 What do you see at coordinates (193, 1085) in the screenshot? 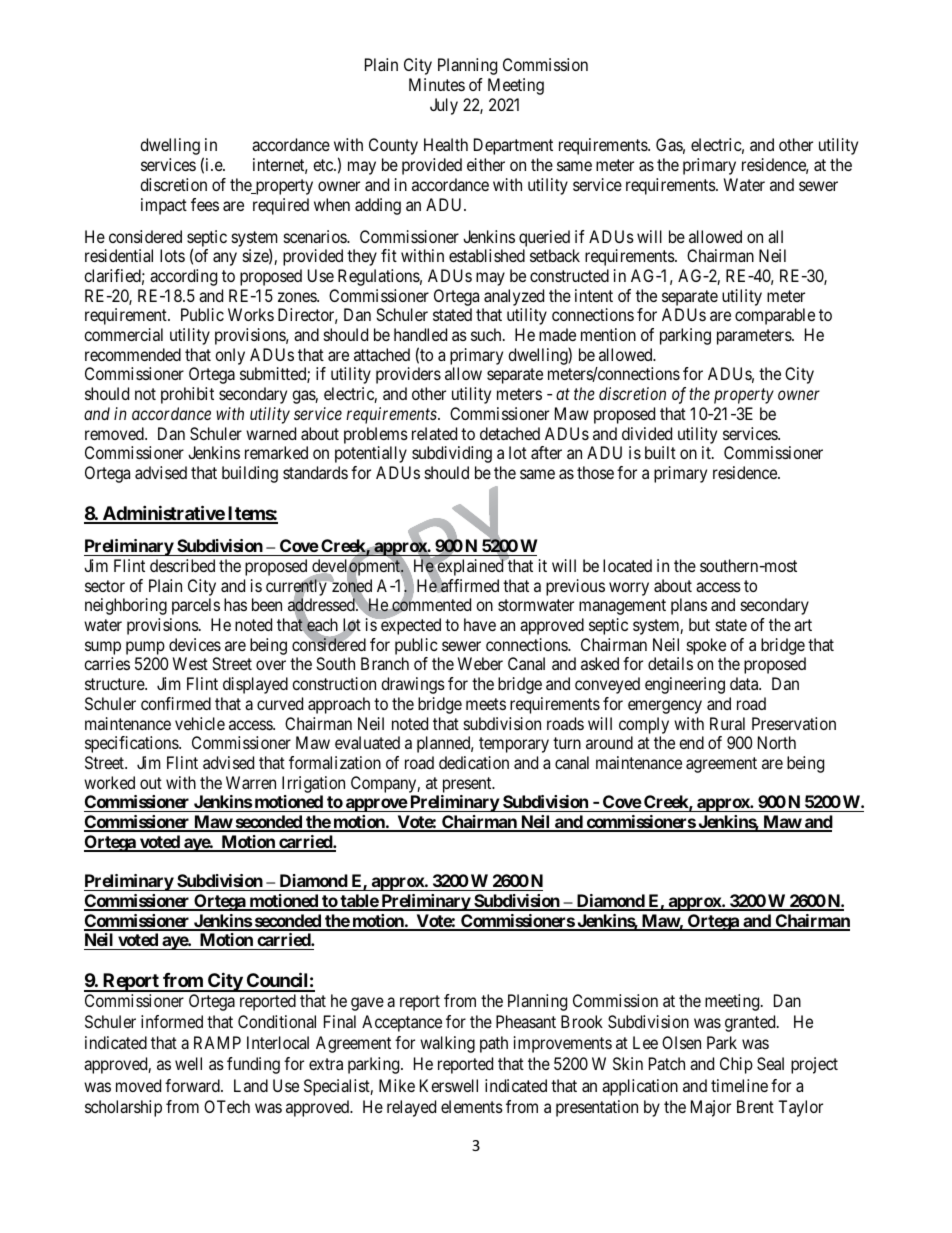
I see `forward` at bounding box center [193, 1085].
